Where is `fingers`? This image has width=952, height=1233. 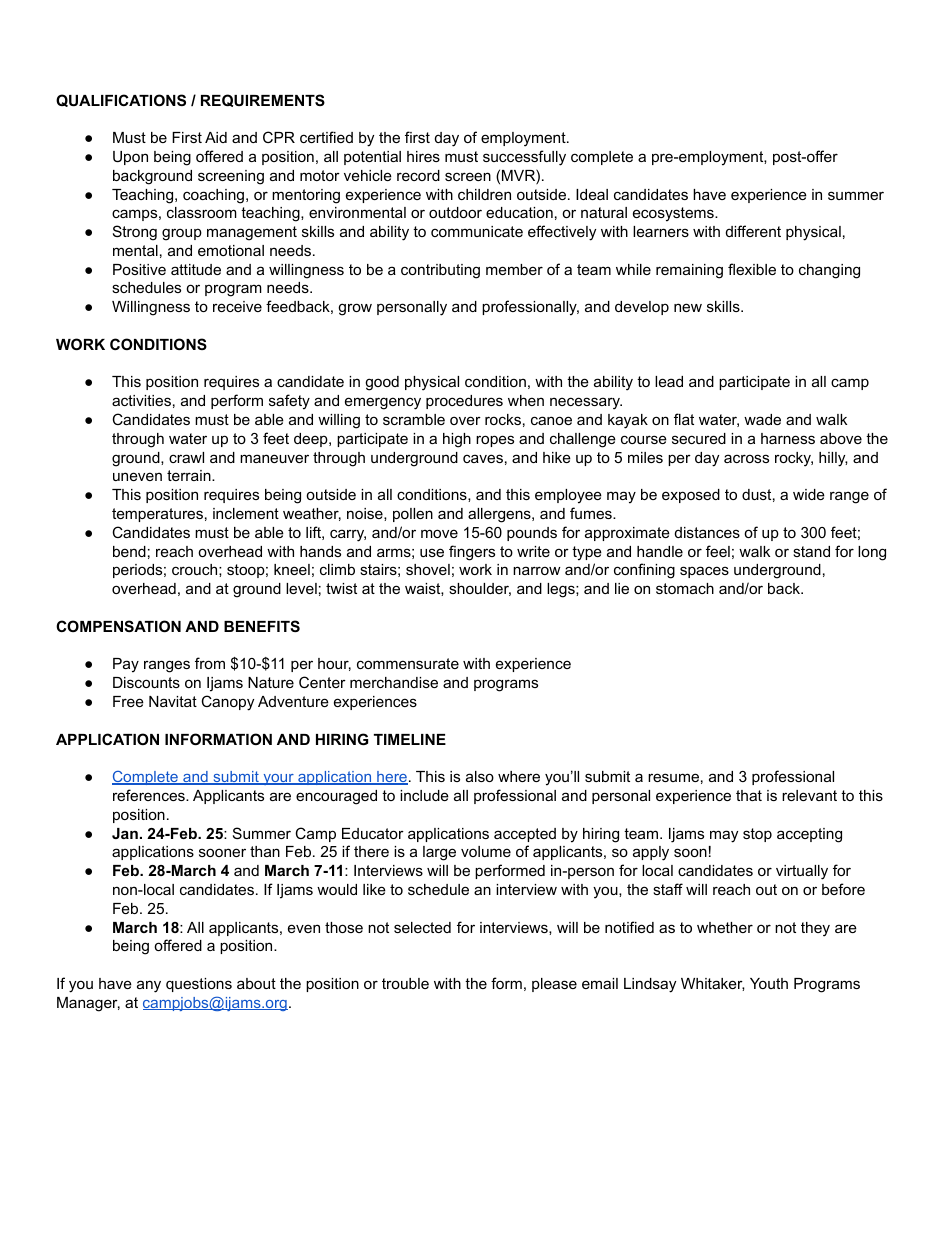
fingers is located at coordinates (472, 553).
